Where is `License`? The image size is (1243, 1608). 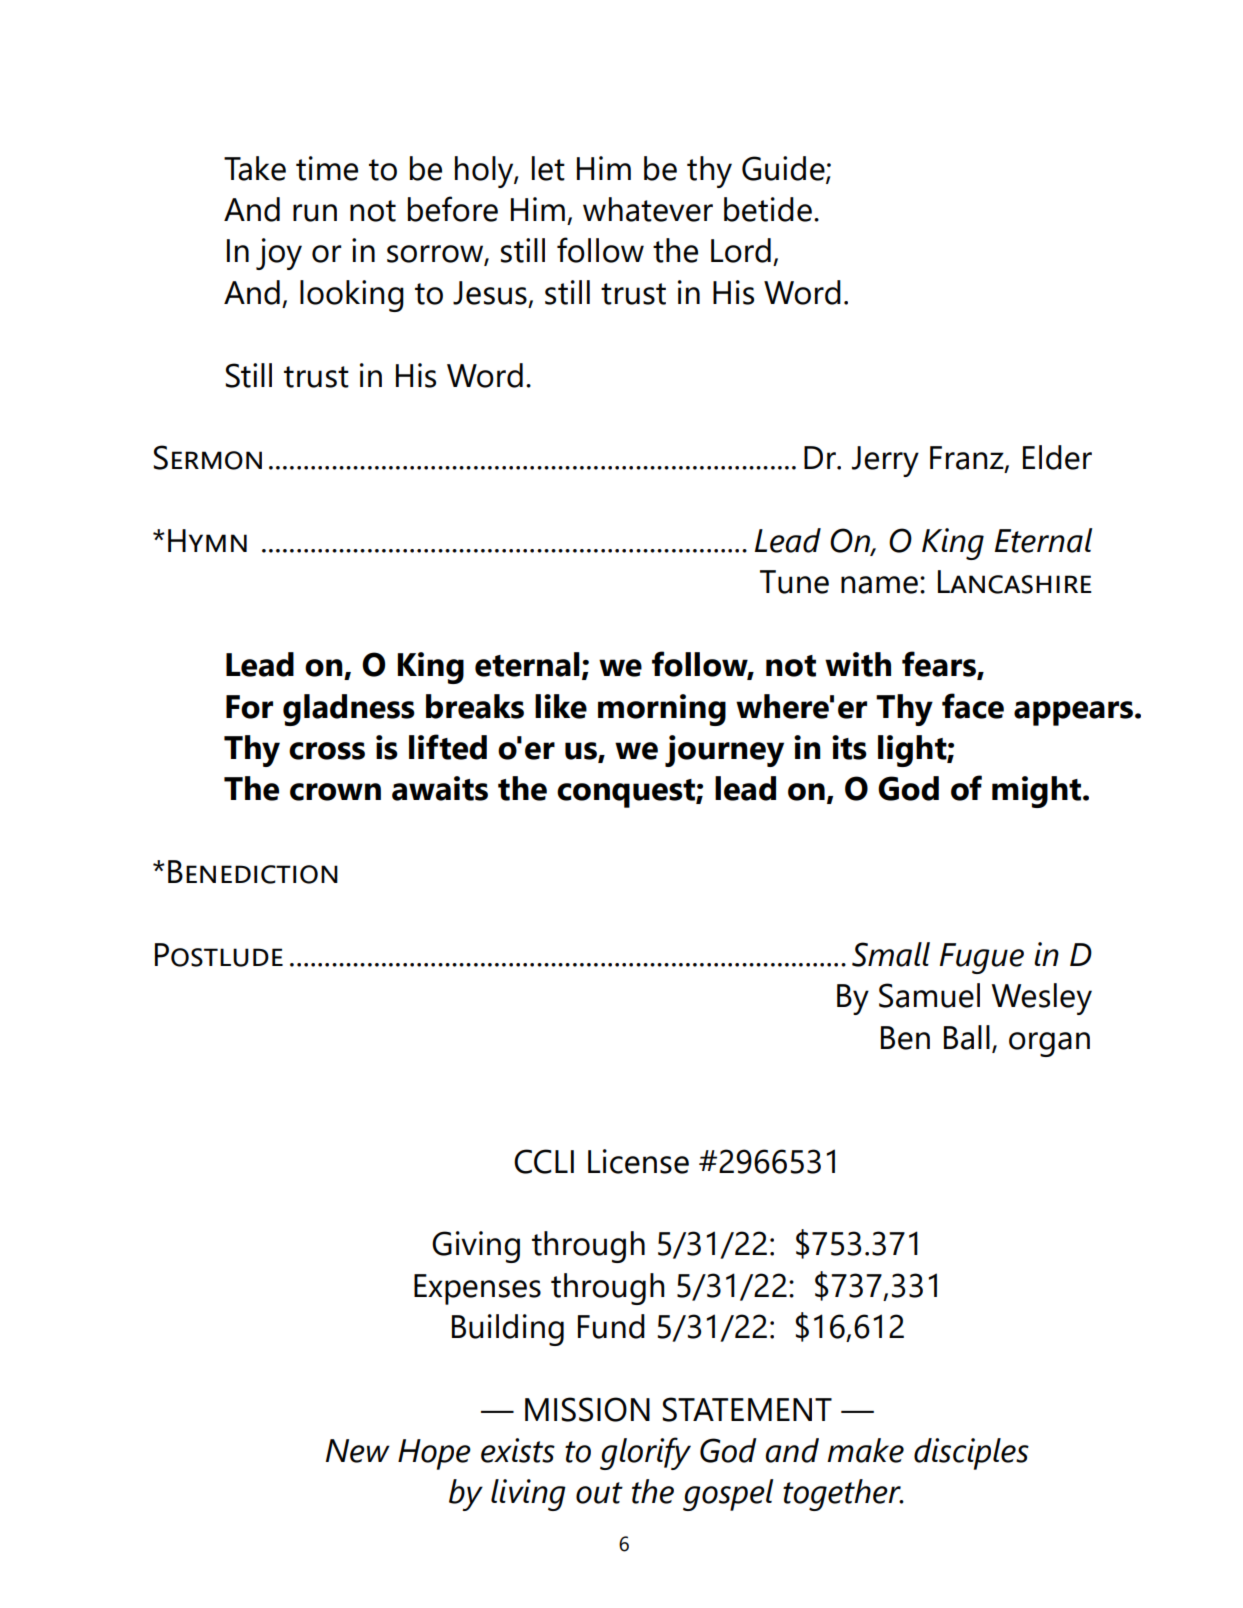 License is located at coordinates (638, 1161).
